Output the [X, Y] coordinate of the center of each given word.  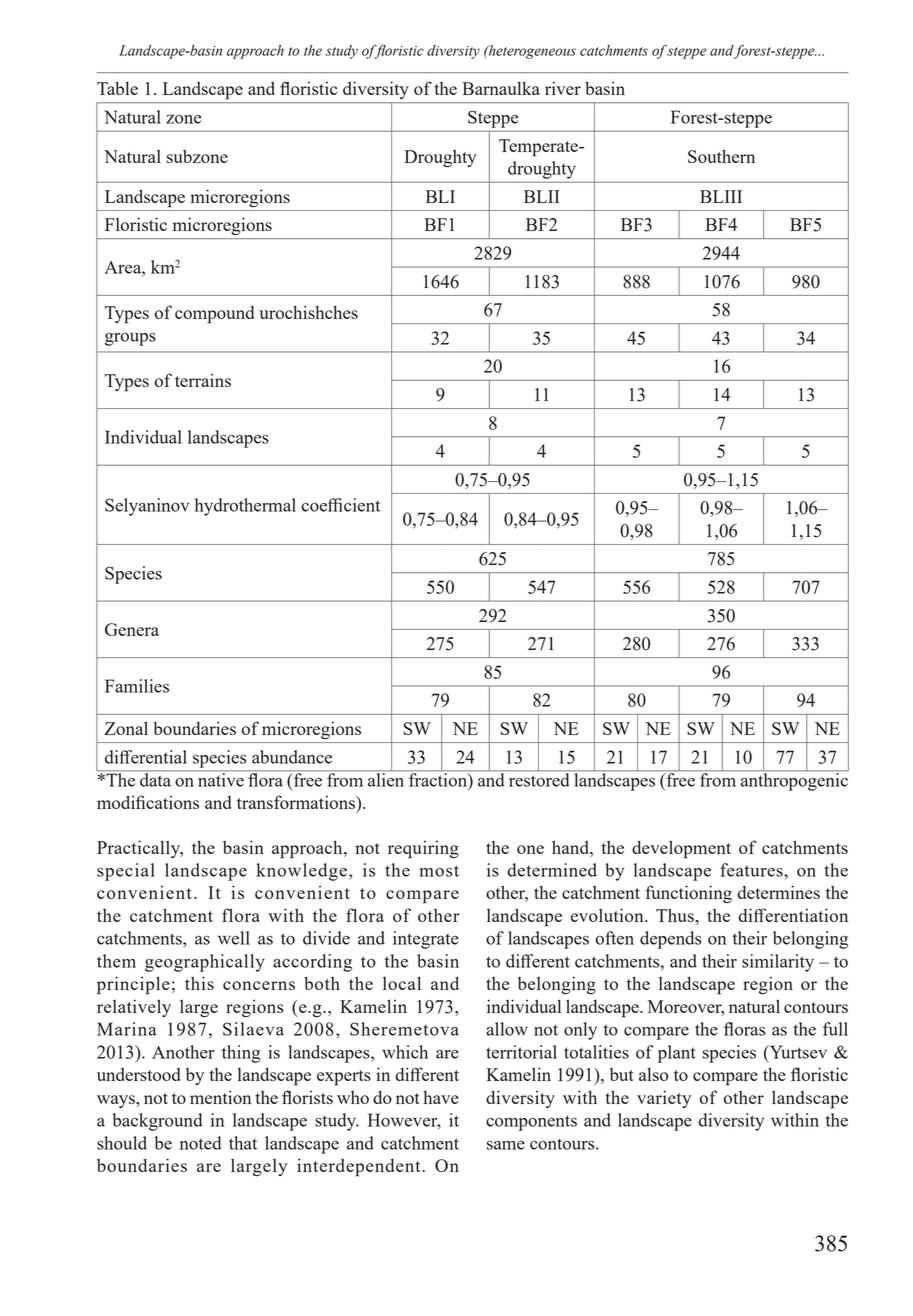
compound [214, 314]
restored [539, 778]
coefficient [340, 505]
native [221, 778]
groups [130, 339]
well [234, 938]
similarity [778, 963]
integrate [426, 940]
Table [117, 88]
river [563, 88]
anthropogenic [793, 780]
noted [201, 1143]
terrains [203, 380]
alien [386, 778]
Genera [132, 629]
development [681, 849]
